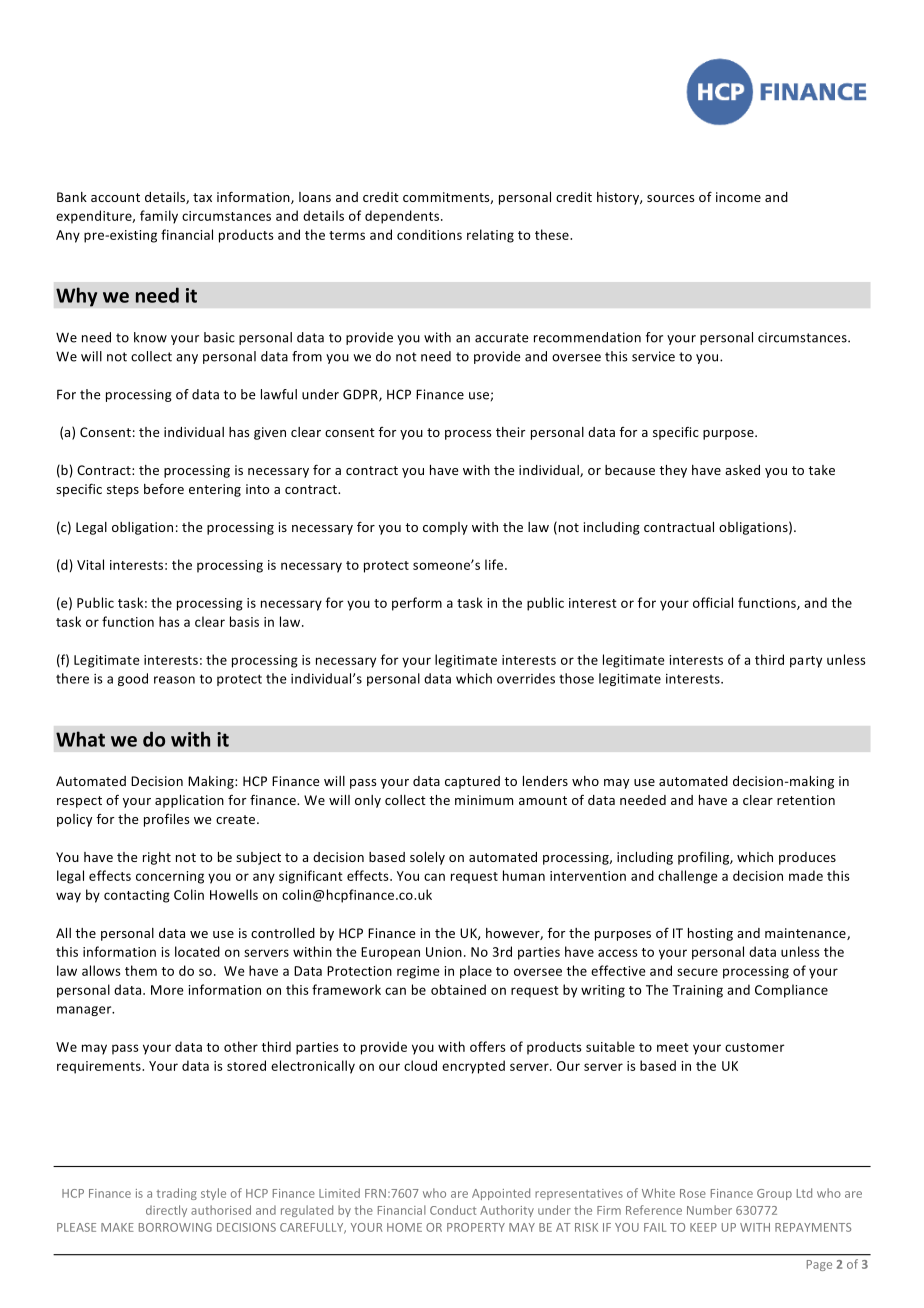 The image size is (924, 1308). I want to click on customer, so click(755, 1047).
